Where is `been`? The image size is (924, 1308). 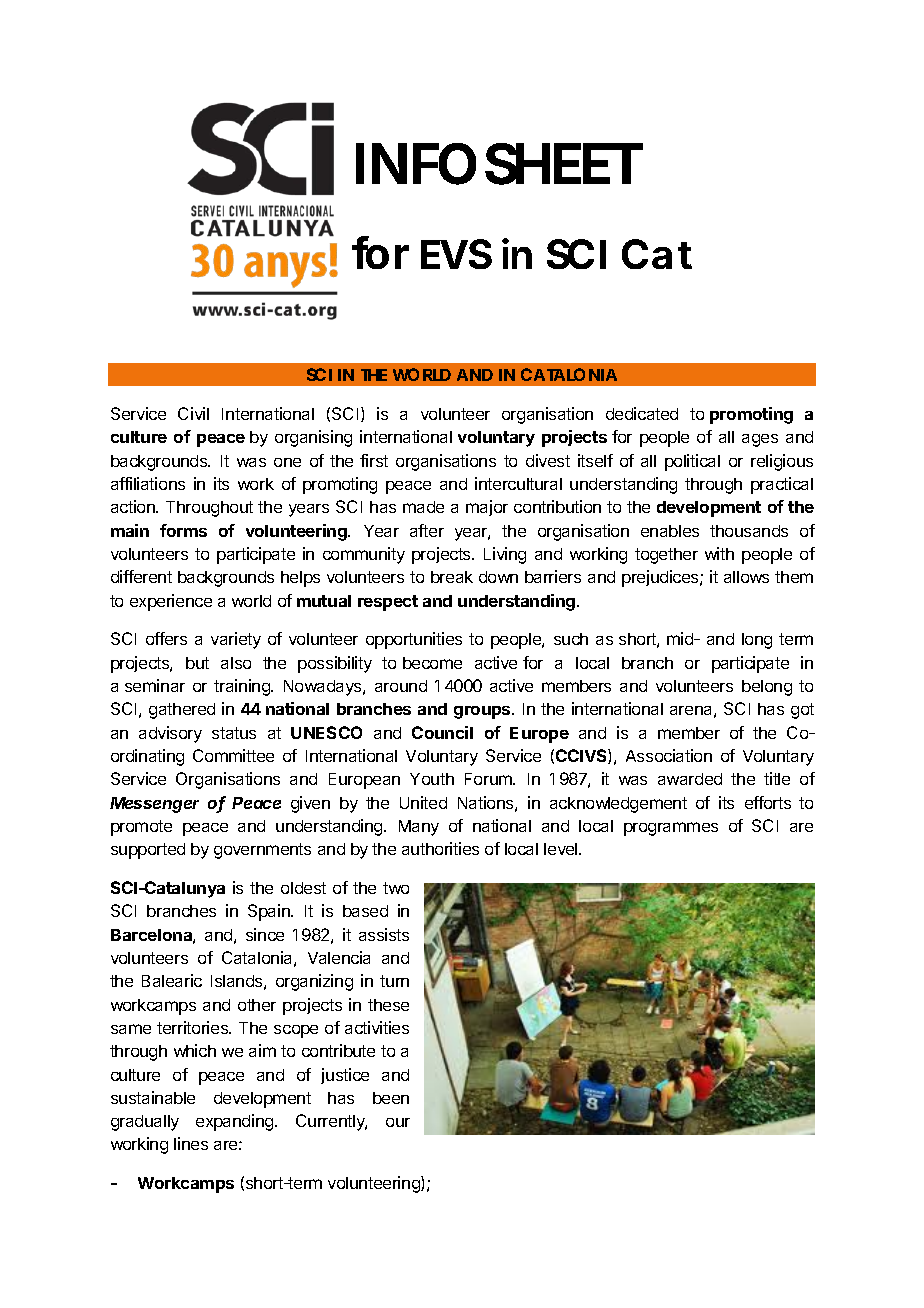 been is located at coordinates (391, 1098).
